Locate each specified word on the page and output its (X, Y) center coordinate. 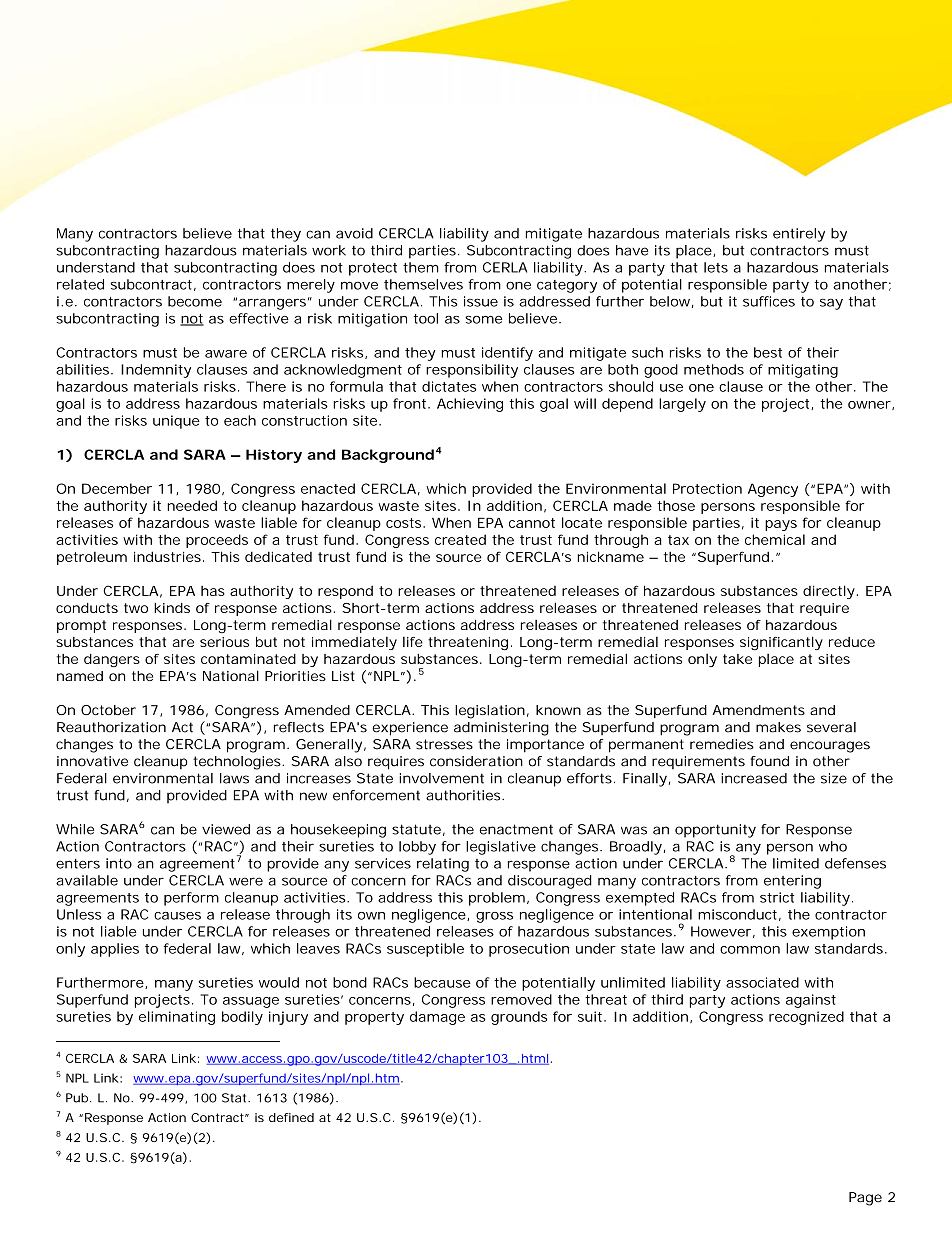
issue (481, 301)
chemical (775, 539)
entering (792, 882)
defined (291, 1117)
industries (167, 556)
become (195, 301)
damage (437, 1018)
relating (443, 865)
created (460, 539)
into (119, 863)
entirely (799, 235)
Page (865, 1199)
